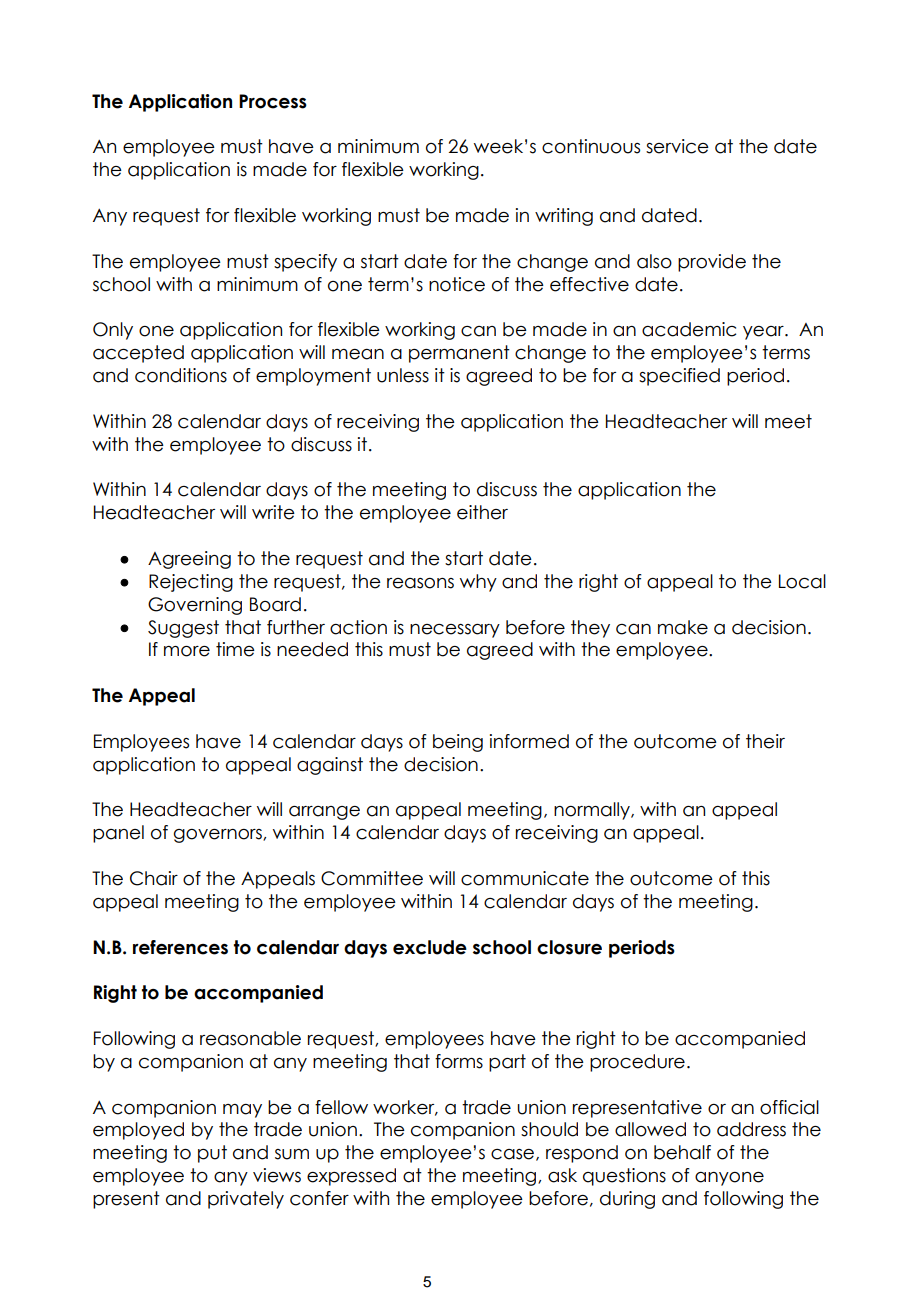 This screenshot has height=1308, width=924. Describe the element at coordinates (765, 741) in the screenshot. I see `their` at that location.
